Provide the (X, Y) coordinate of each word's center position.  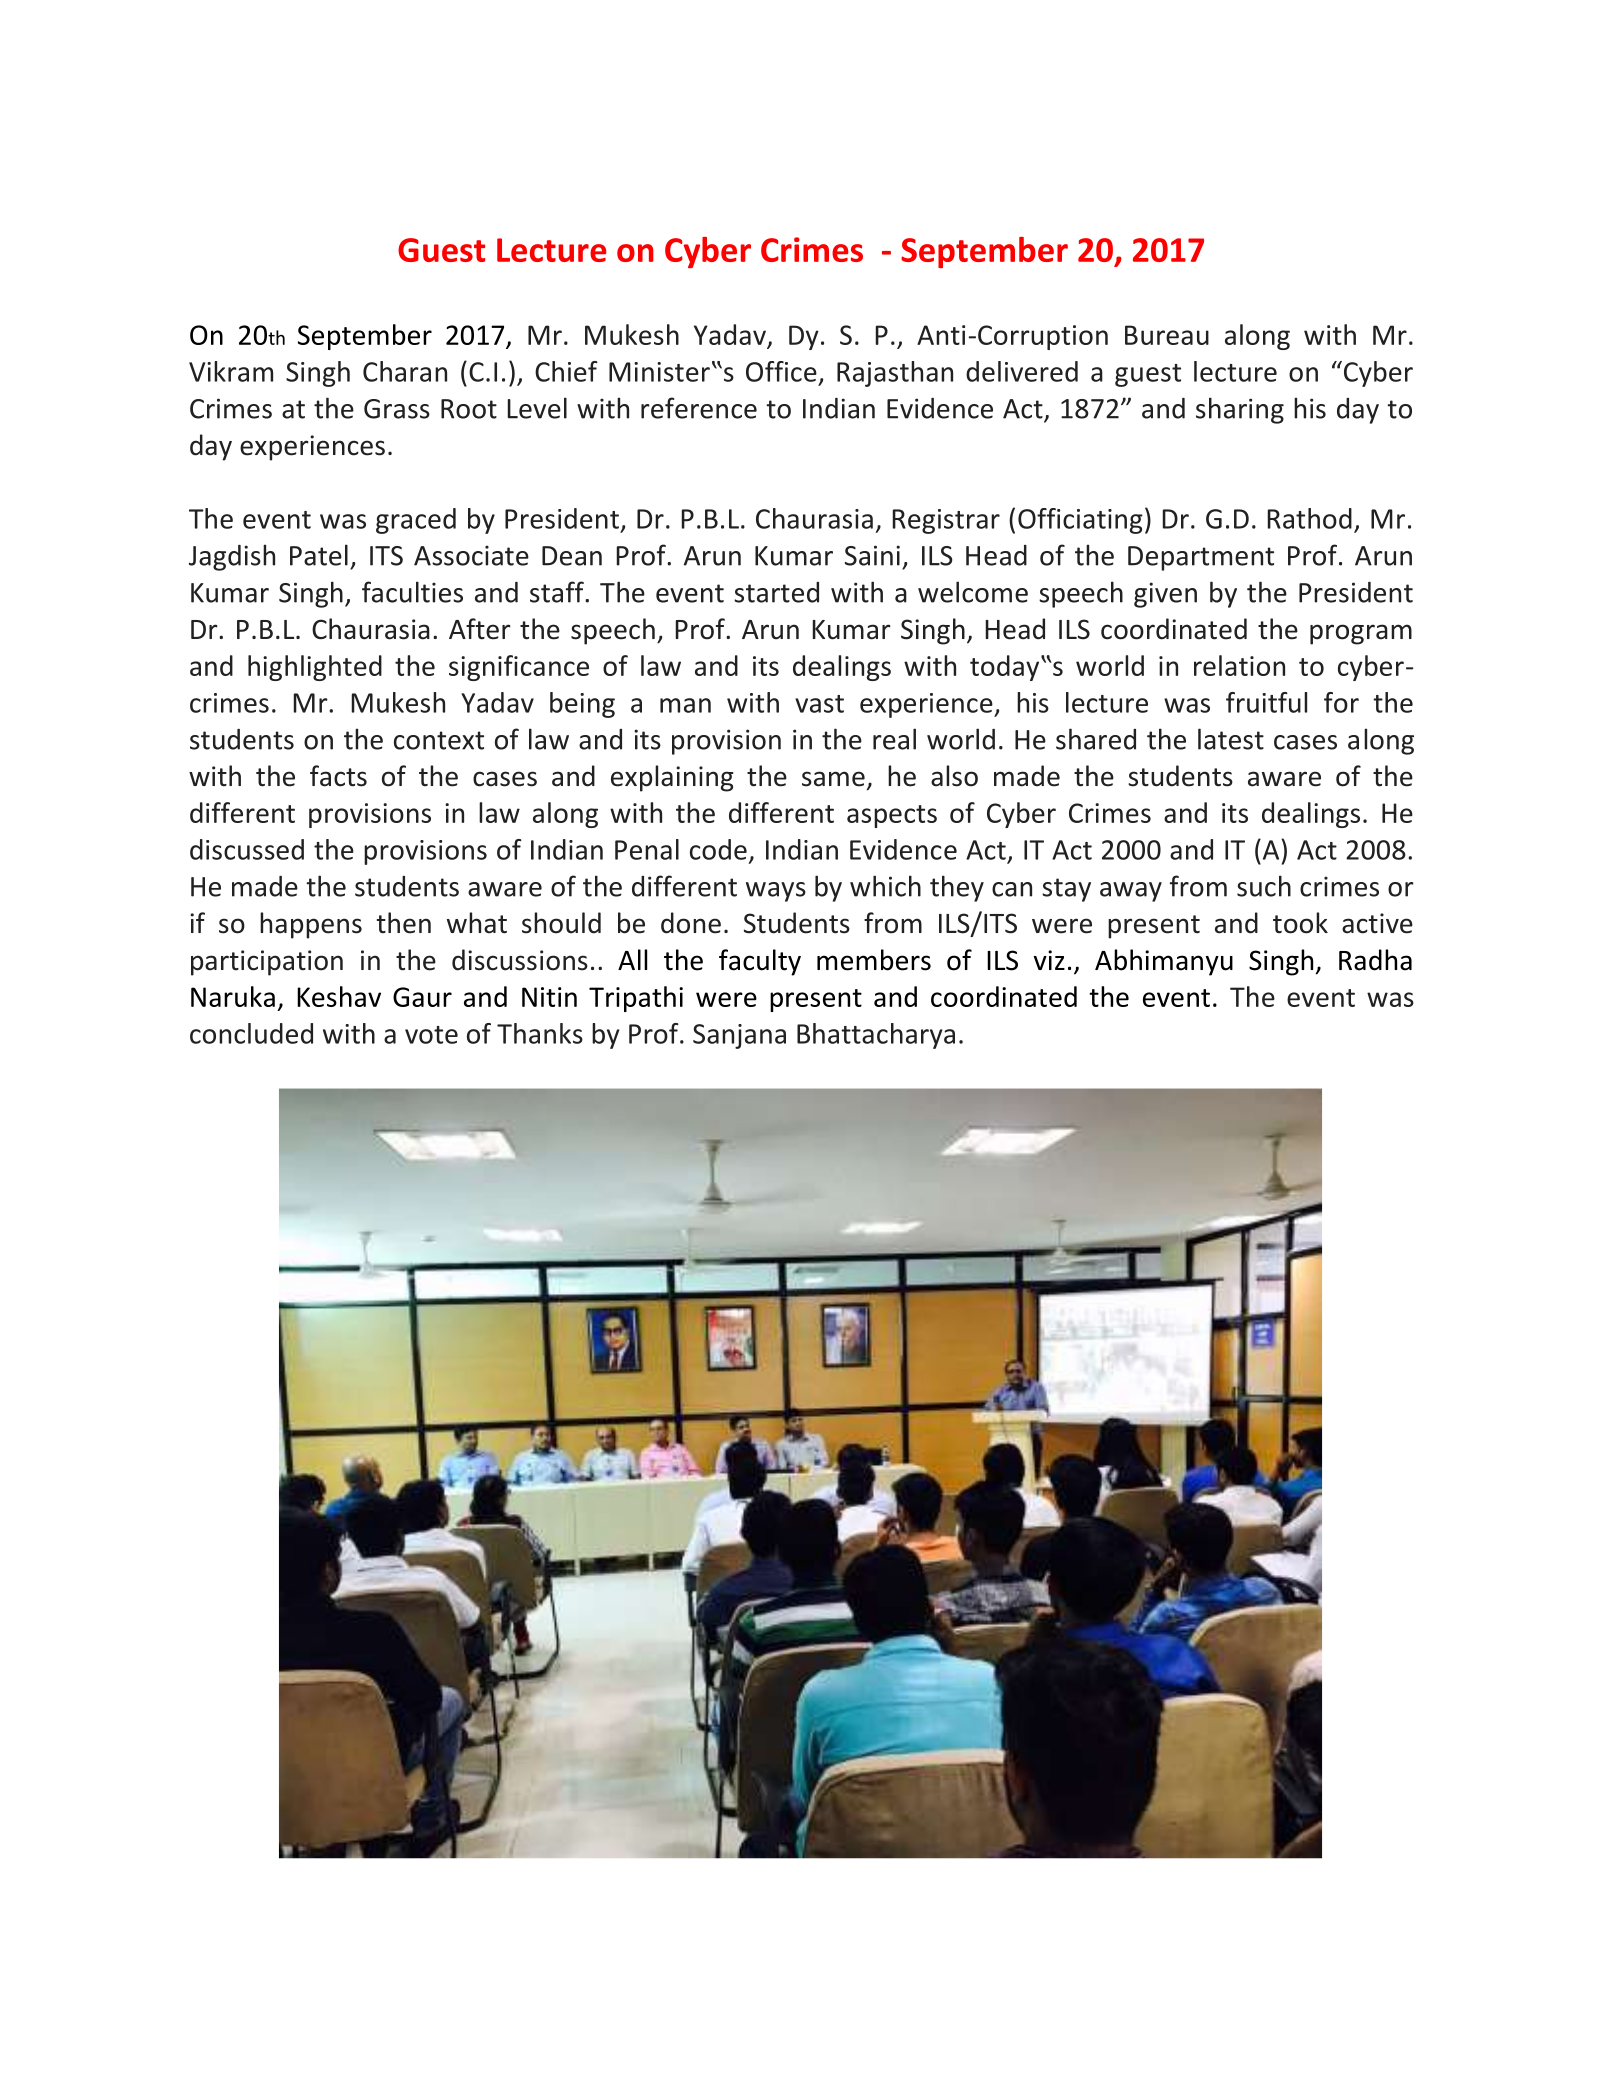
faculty (760, 962)
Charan (405, 371)
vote (431, 1035)
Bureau (1167, 335)
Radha (1375, 960)
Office (781, 371)
